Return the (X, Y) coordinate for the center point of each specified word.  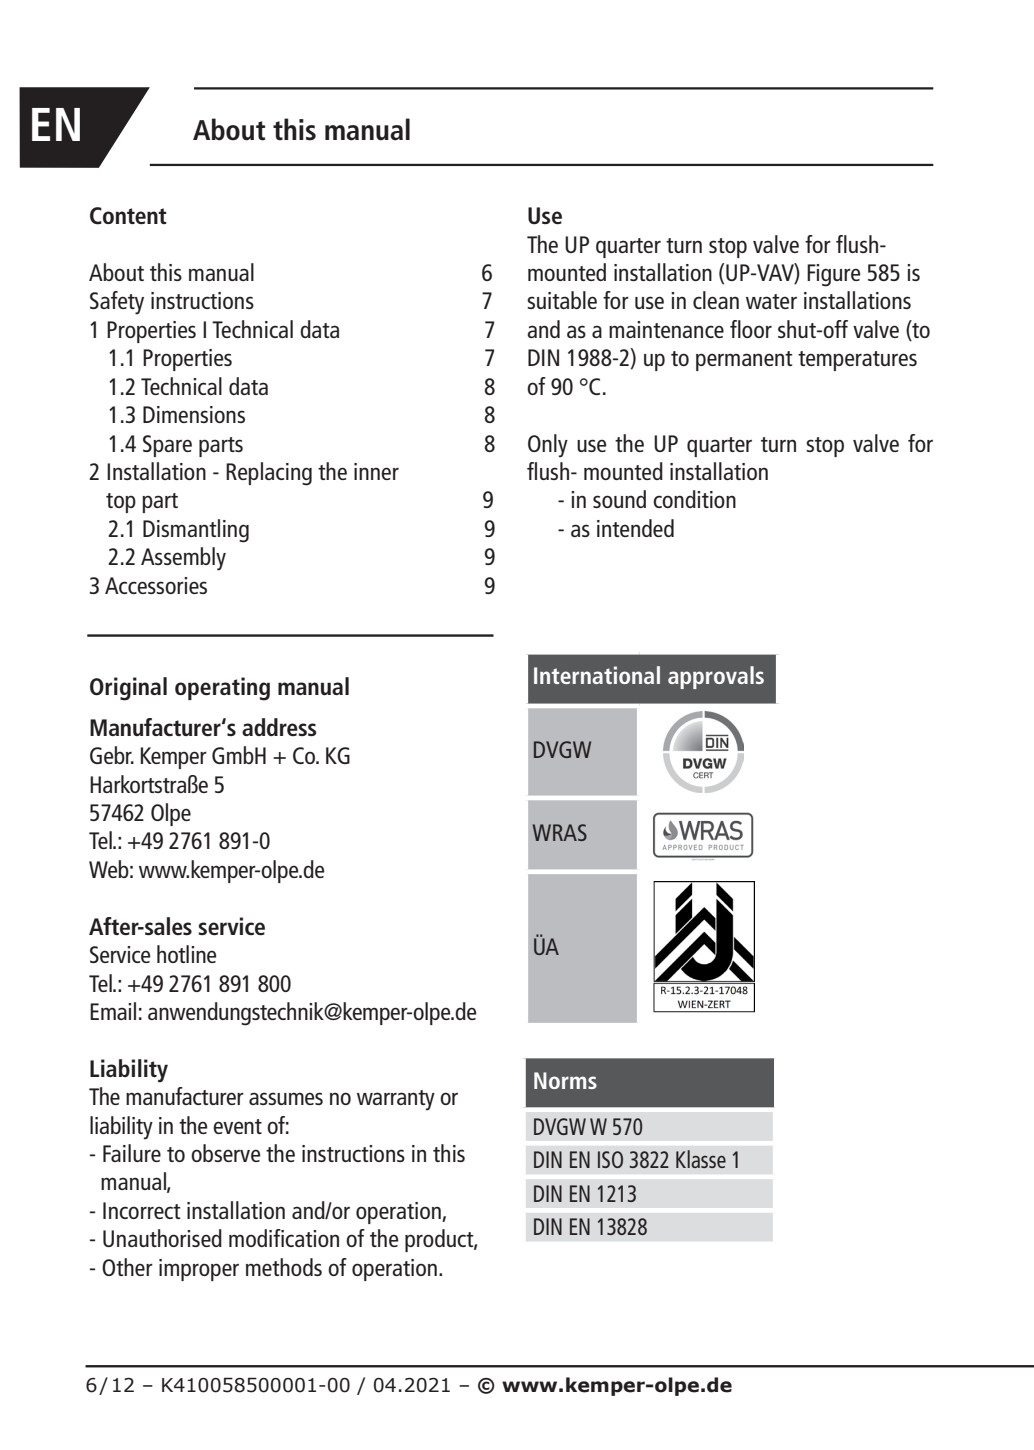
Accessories (156, 585)
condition (694, 499)
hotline (186, 954)
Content (128, 216)
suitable (562, 300)
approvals (716, 677)
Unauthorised (162, 1238)
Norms (565, 1080)
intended (635, 528)
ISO (610, 1159)
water (771, 301)
